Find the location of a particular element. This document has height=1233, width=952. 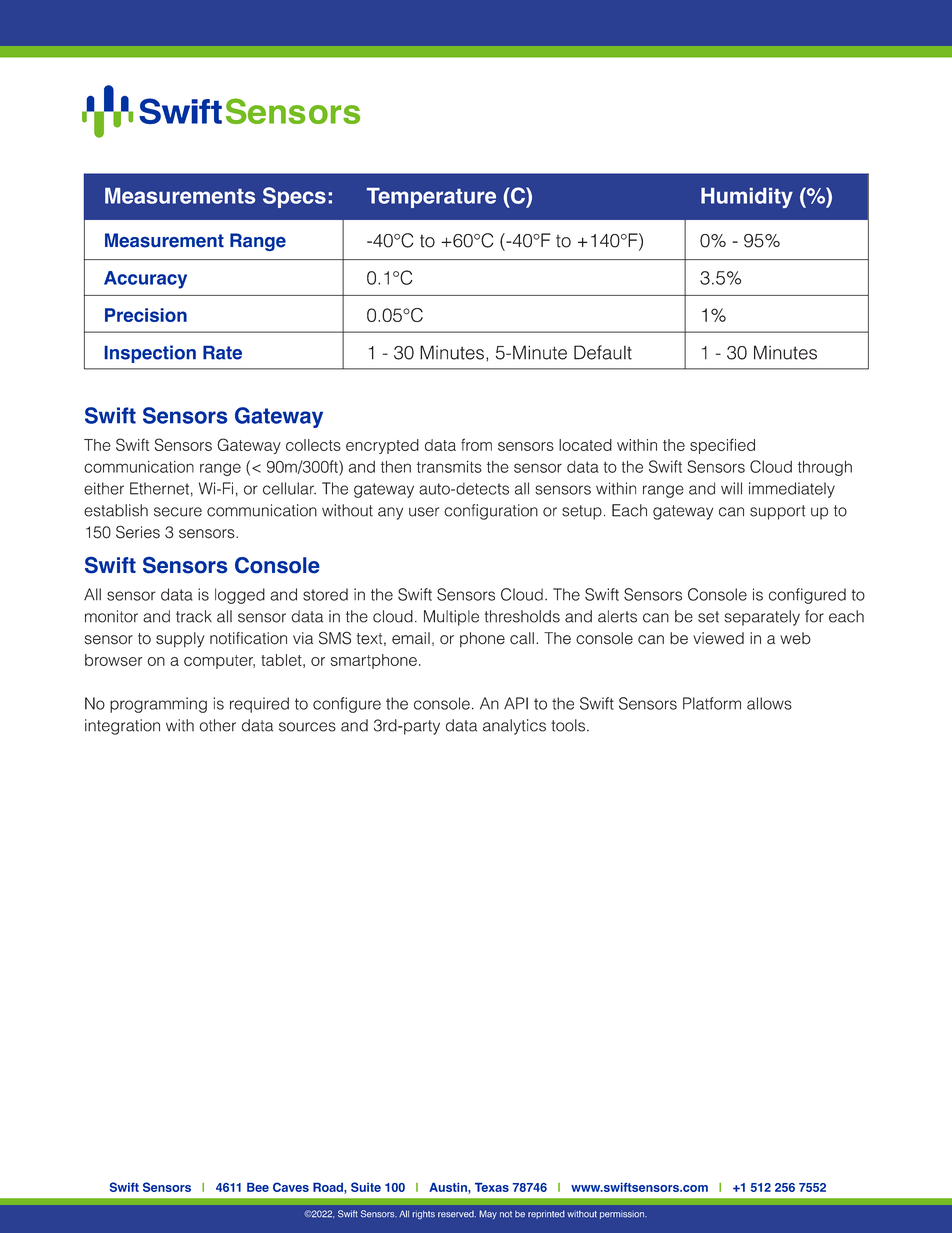

Temperature is located at coordinates (431, 198).
